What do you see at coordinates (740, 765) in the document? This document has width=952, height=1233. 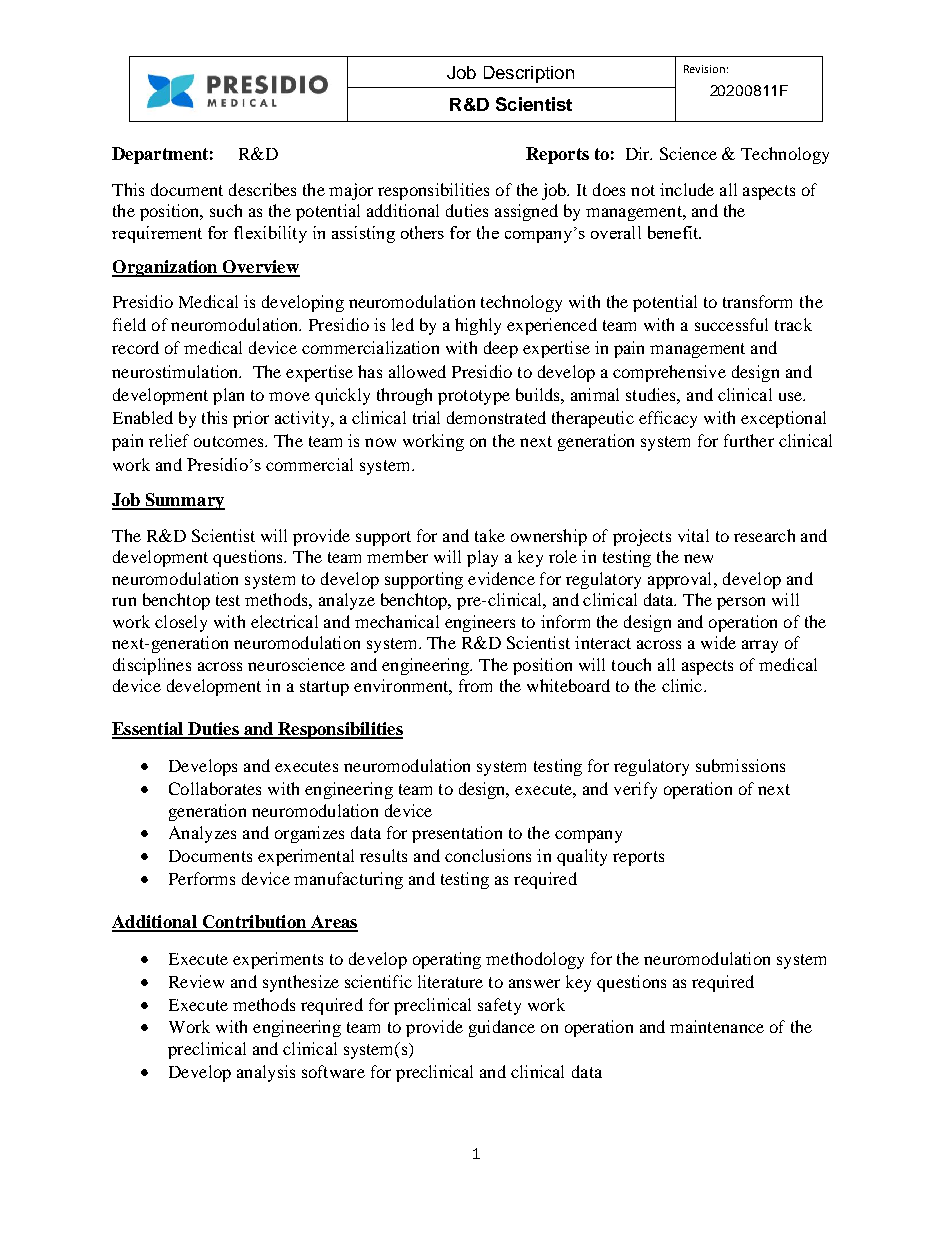 I see `submissions` at bounding box center [740, 765].
